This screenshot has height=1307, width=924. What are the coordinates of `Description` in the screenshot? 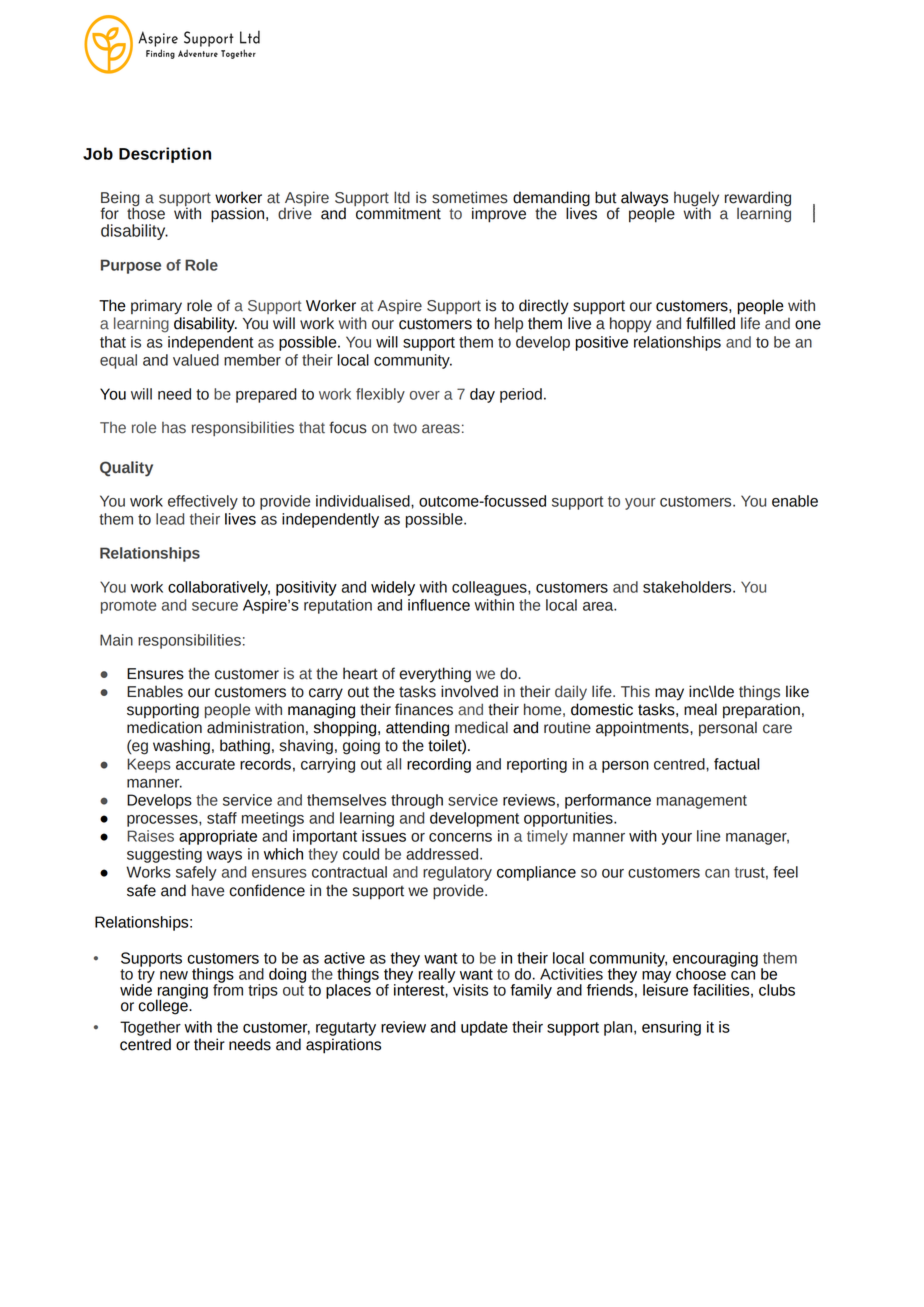 It's located at (165, 155).
